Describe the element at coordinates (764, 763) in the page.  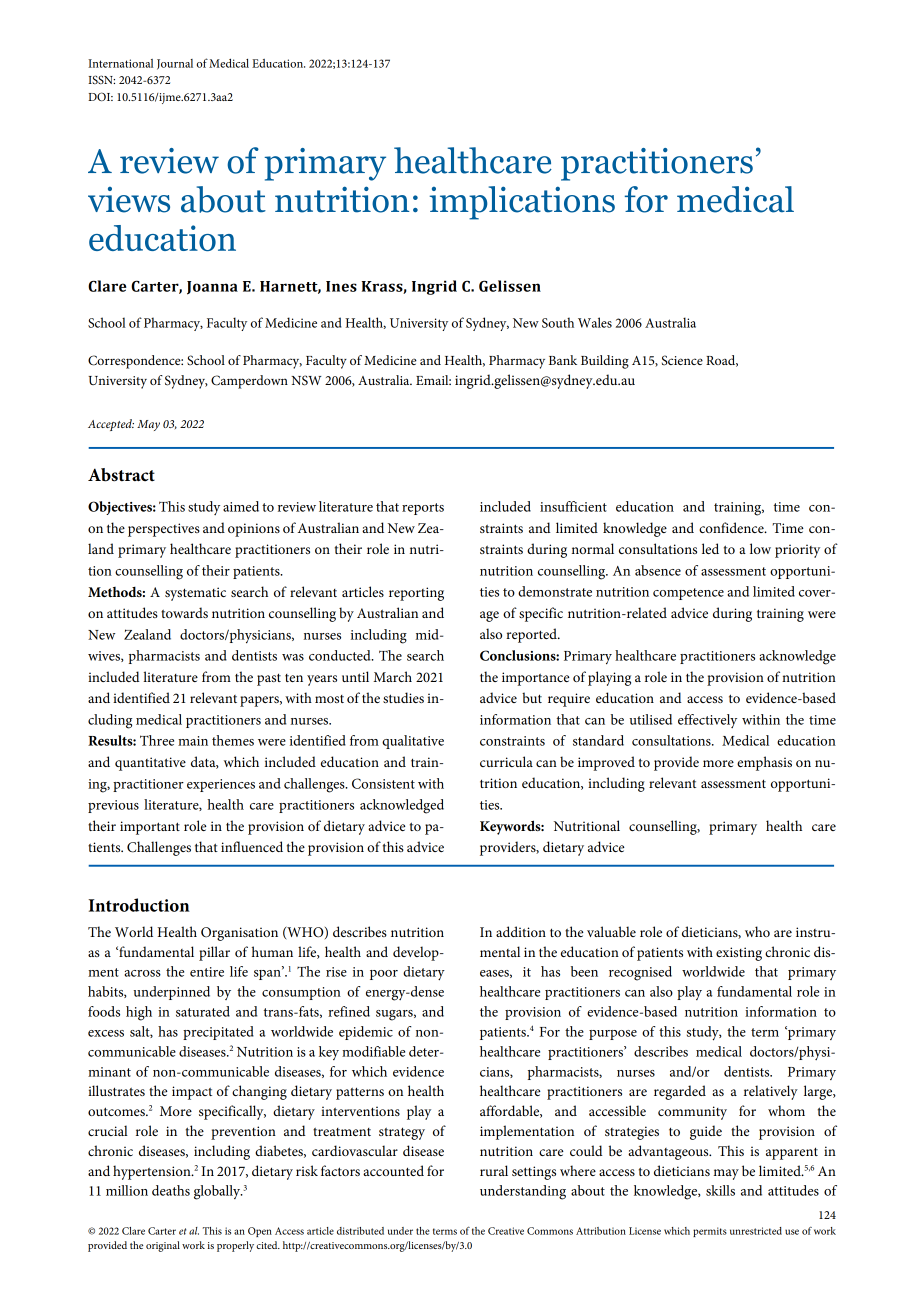
I see `emphasis` at that location.
